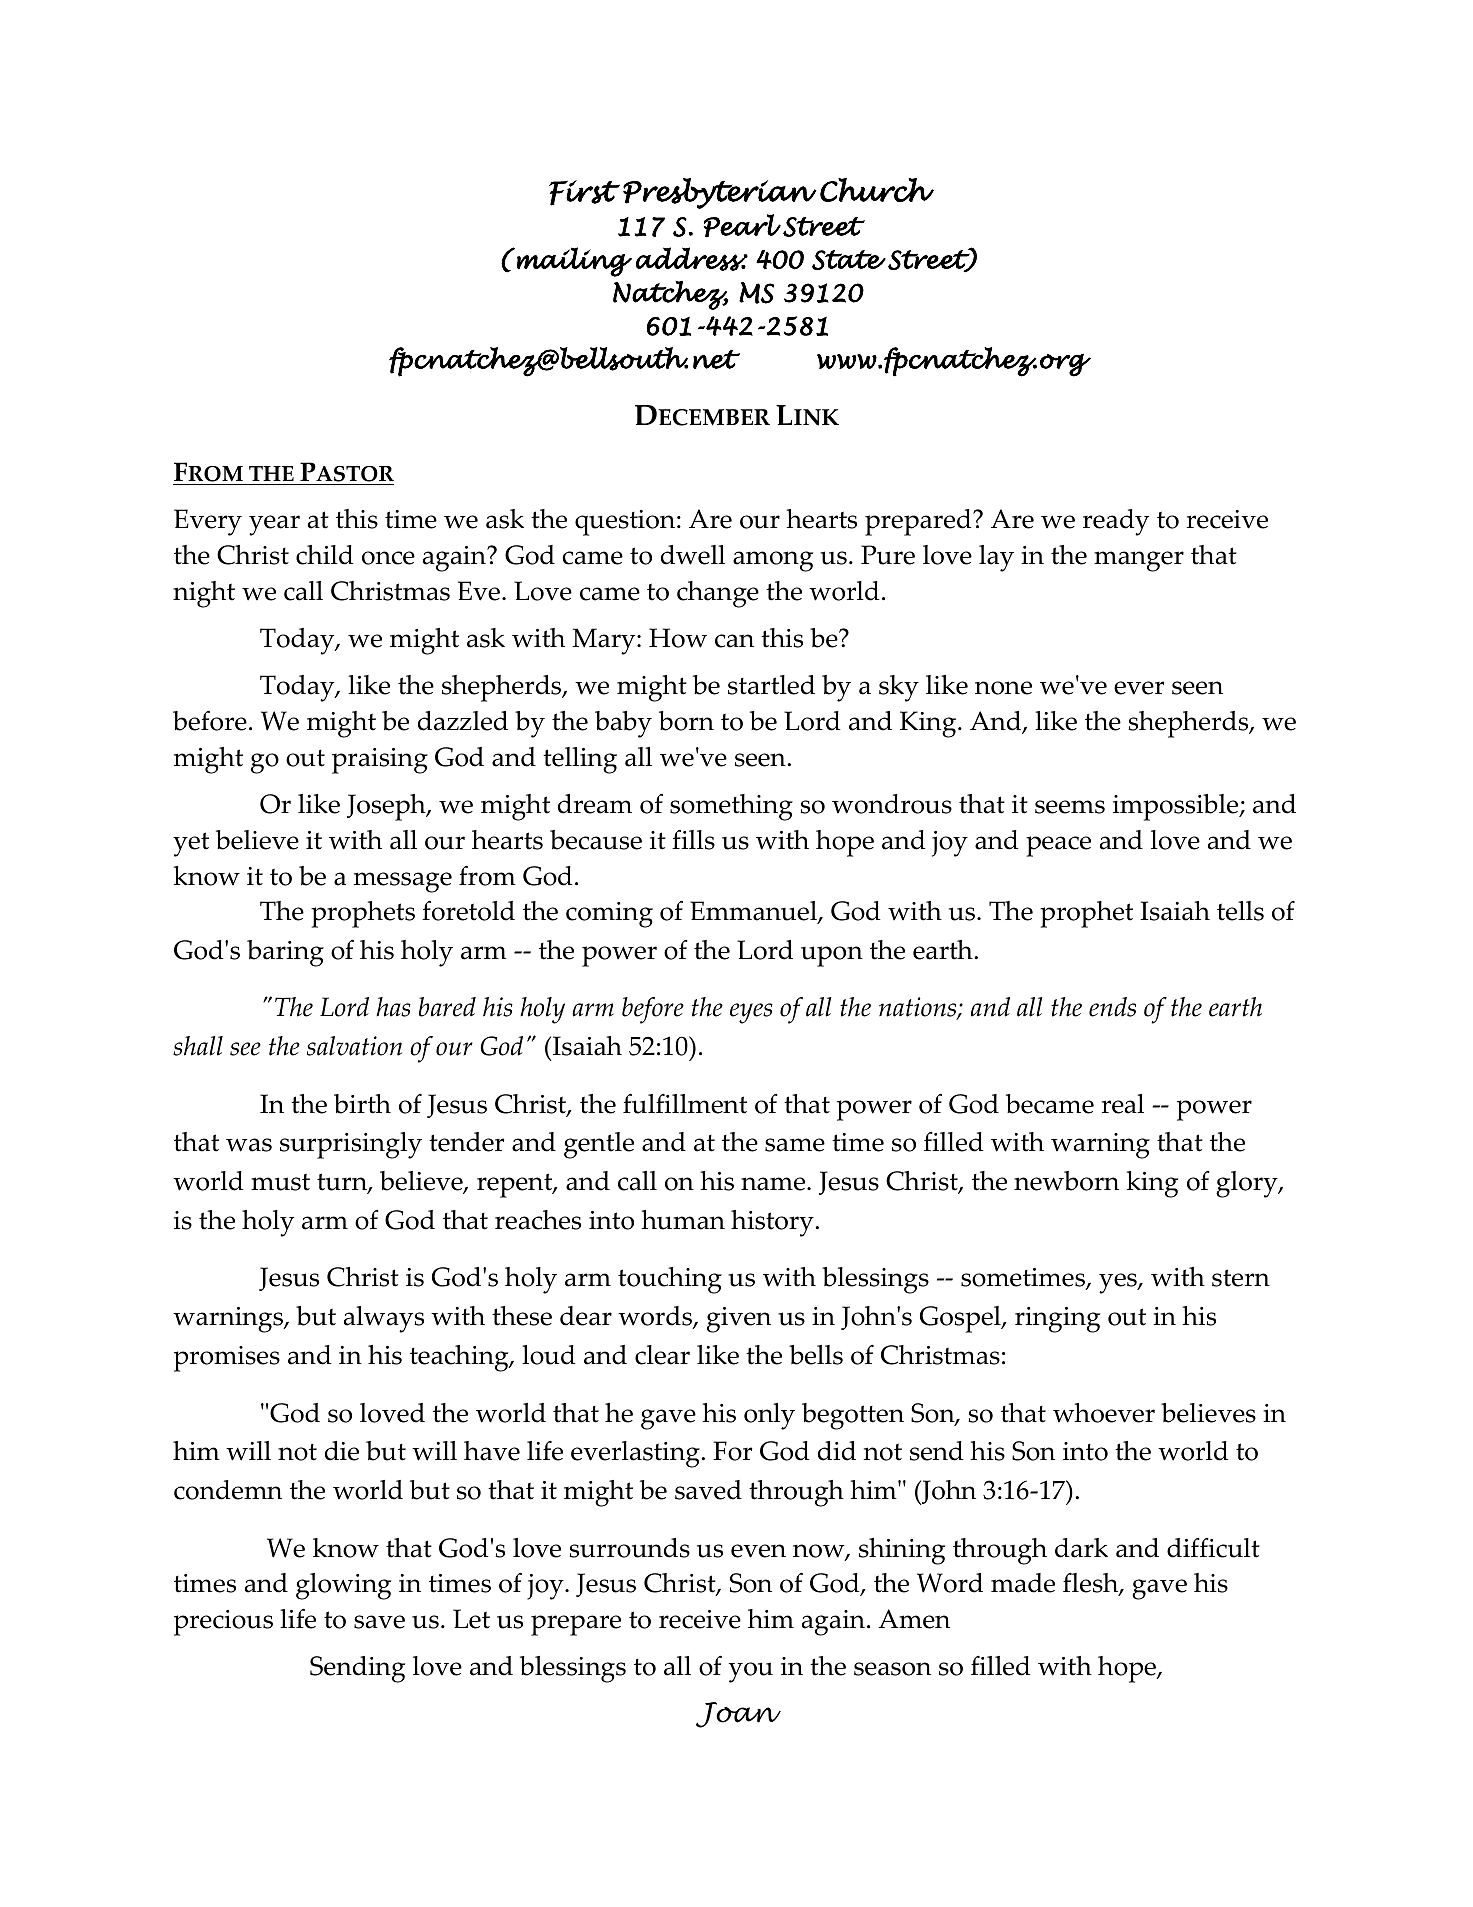  I want to click on eyes, so click(751, 1013).
